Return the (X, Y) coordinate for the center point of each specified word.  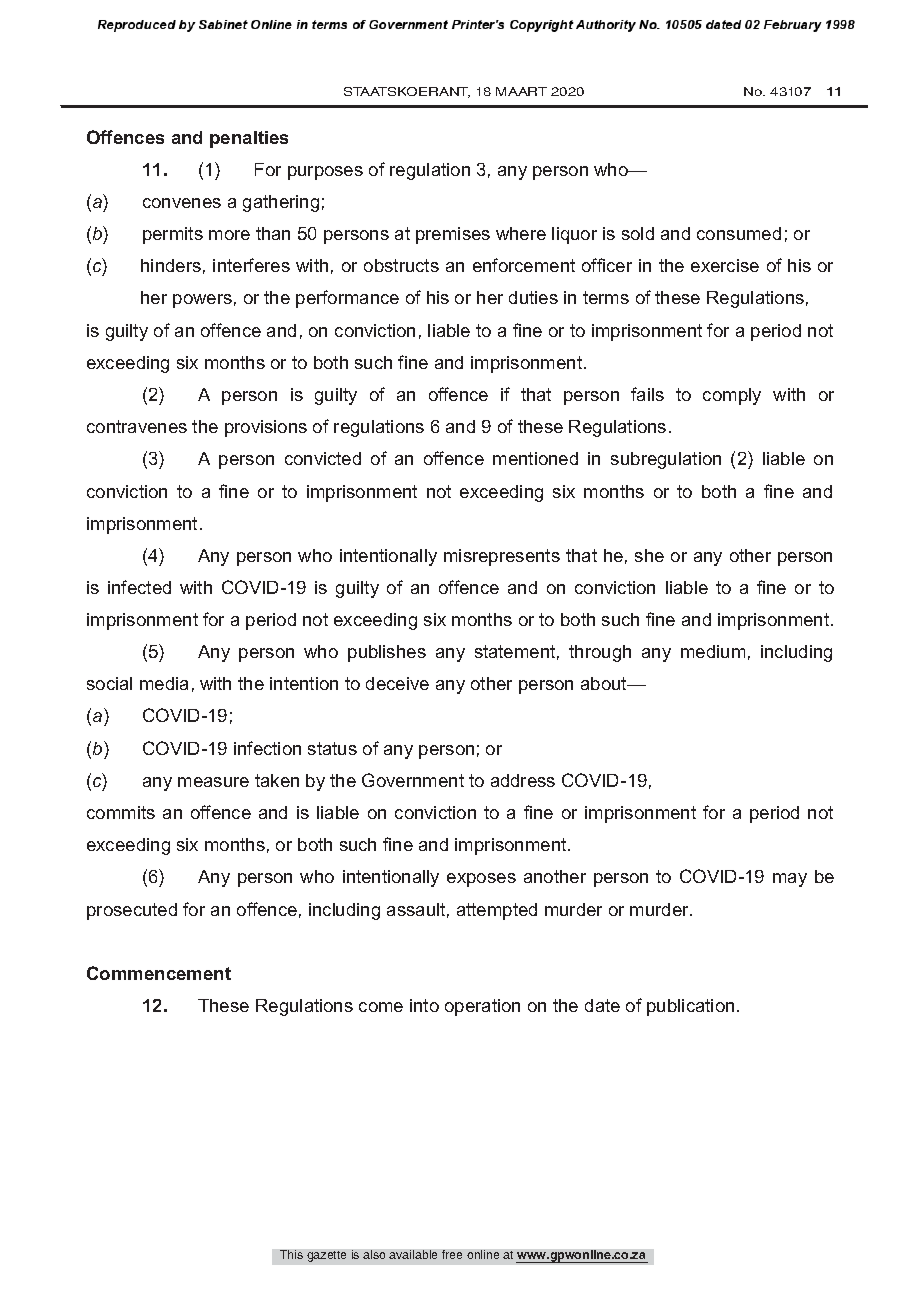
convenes (182, 203)
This (291, 1254)
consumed (739, 233)
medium (713, 651)
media (164, 683)
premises (453, 235)
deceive (397, 683)
